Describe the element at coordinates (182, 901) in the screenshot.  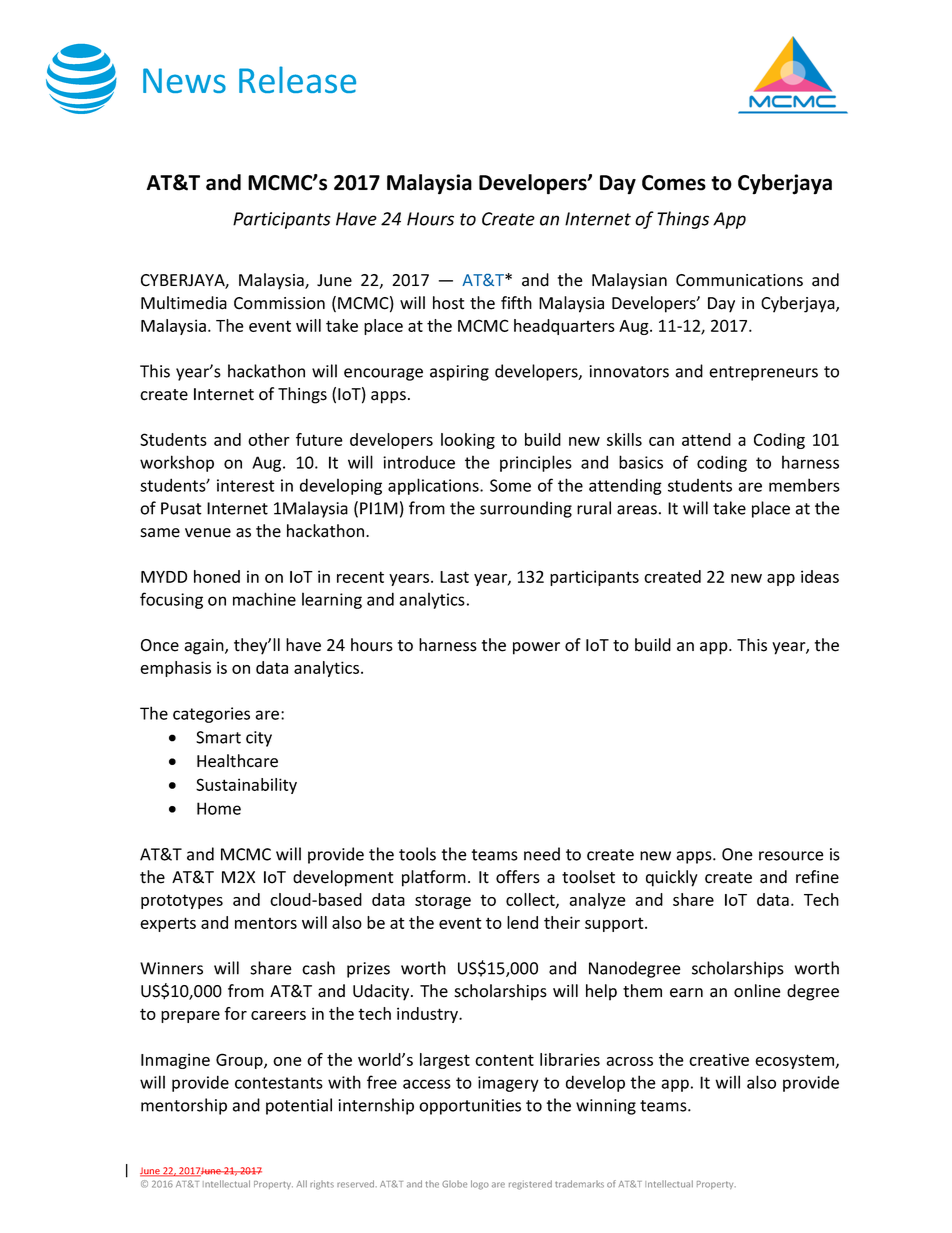
I see `prototypes` at that location.
